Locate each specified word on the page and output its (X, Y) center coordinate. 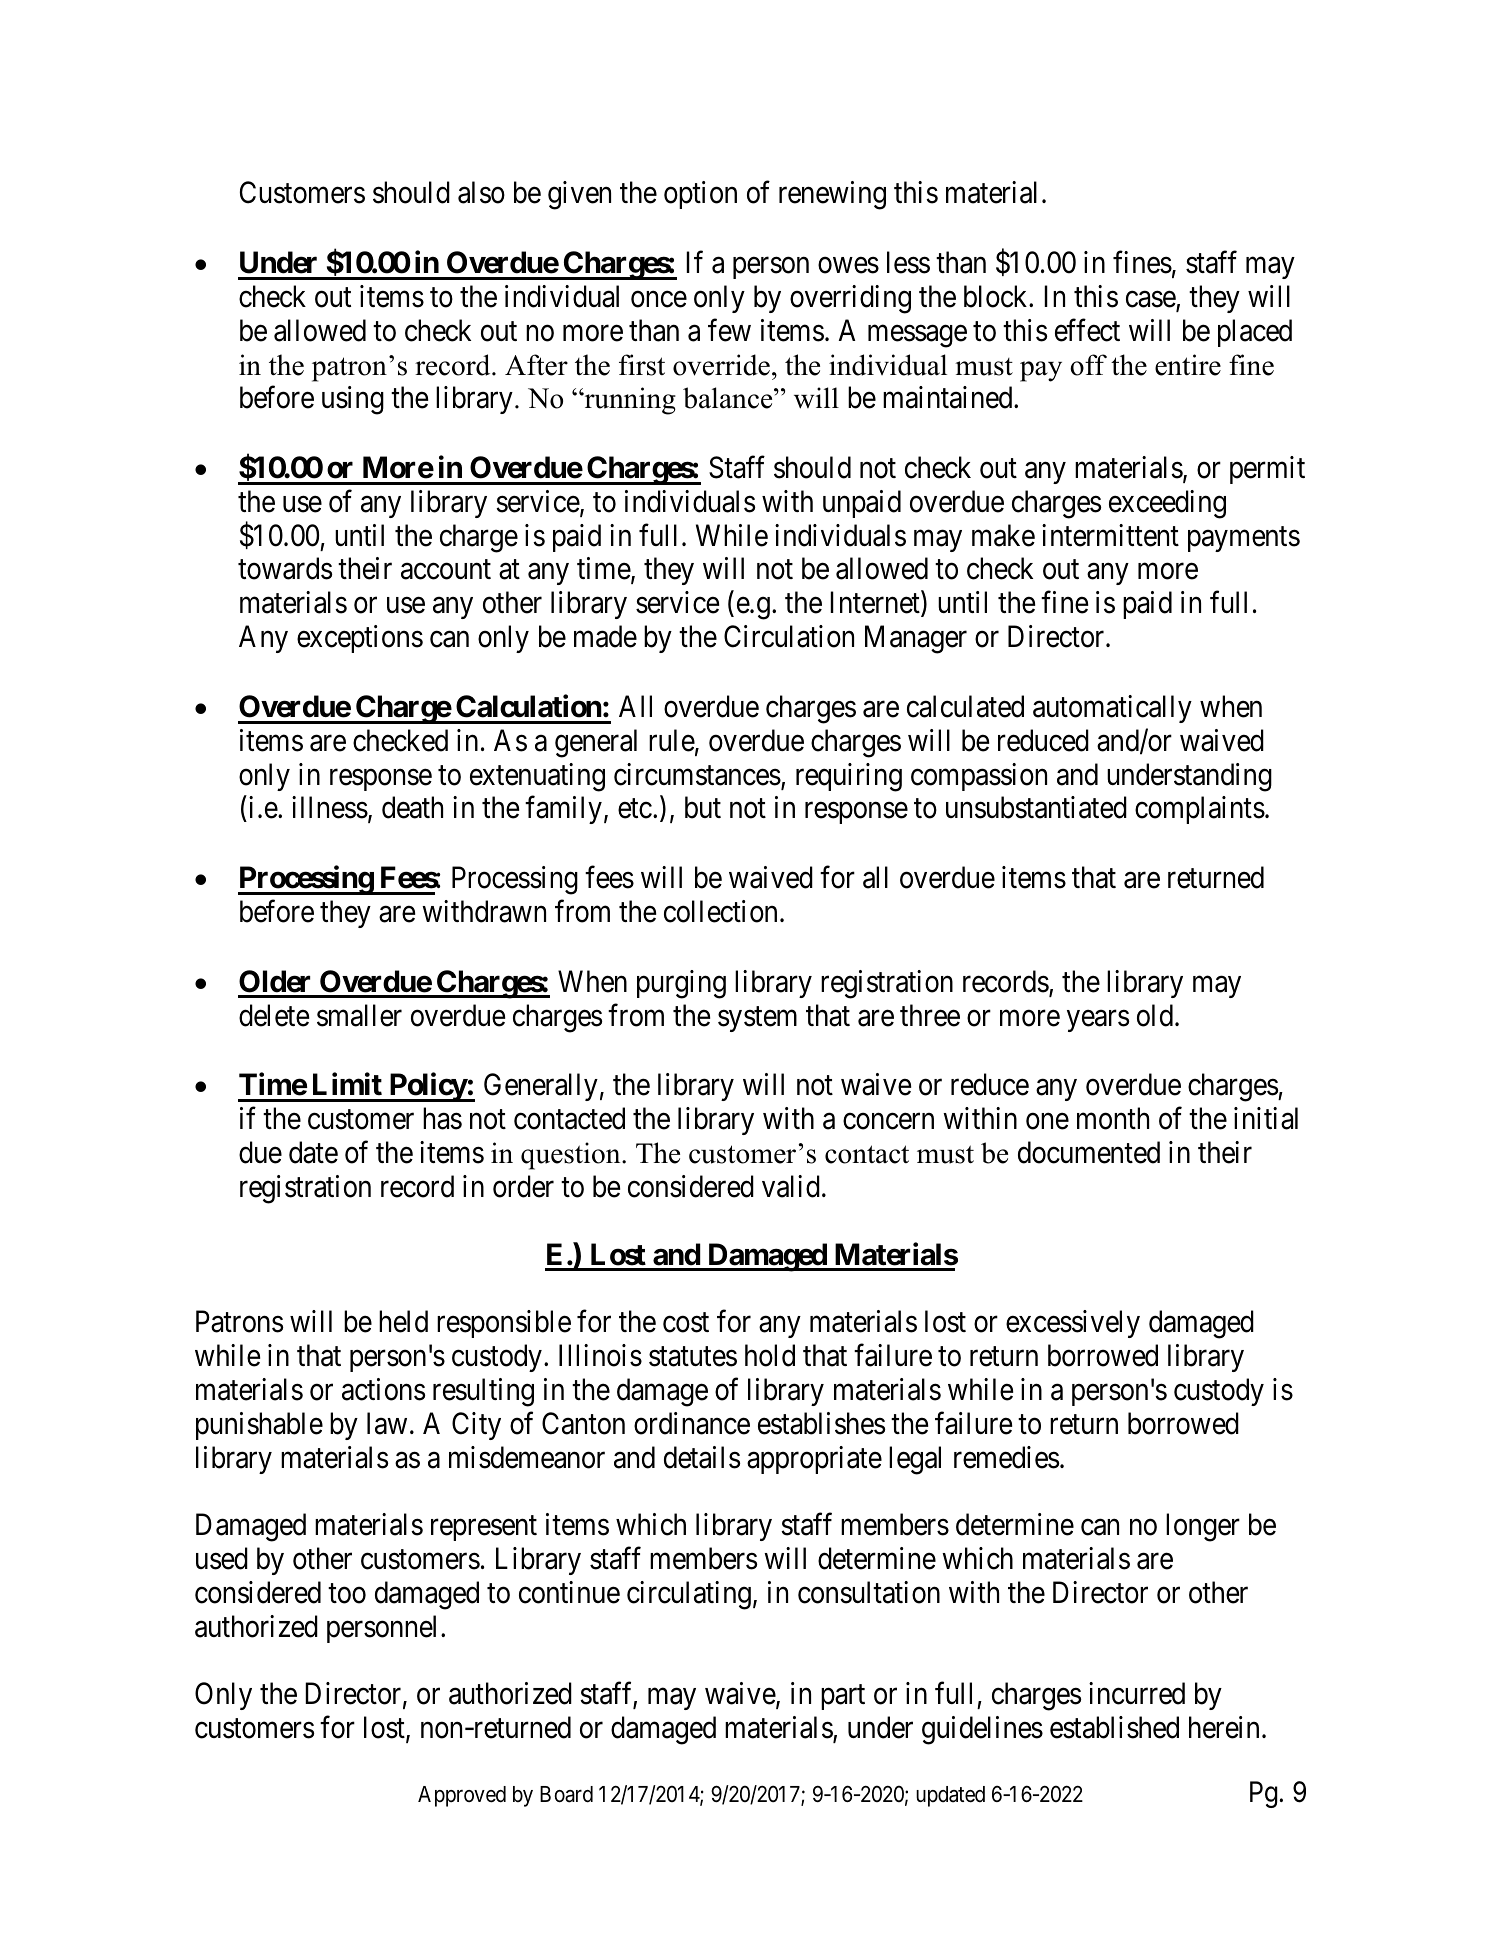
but (703, 807)
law (387, 1423)
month (1113, 1118)
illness (330, 807)
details (702, 1457)
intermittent (1110, 535)
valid (791, 1186)
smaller (359, 1015)
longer (1203, 1527)
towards (285, 568)
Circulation (789, 636)
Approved (462, 1796)
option (700, 195)
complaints (1200, 810)
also (481, 192)
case (1151, 300)
